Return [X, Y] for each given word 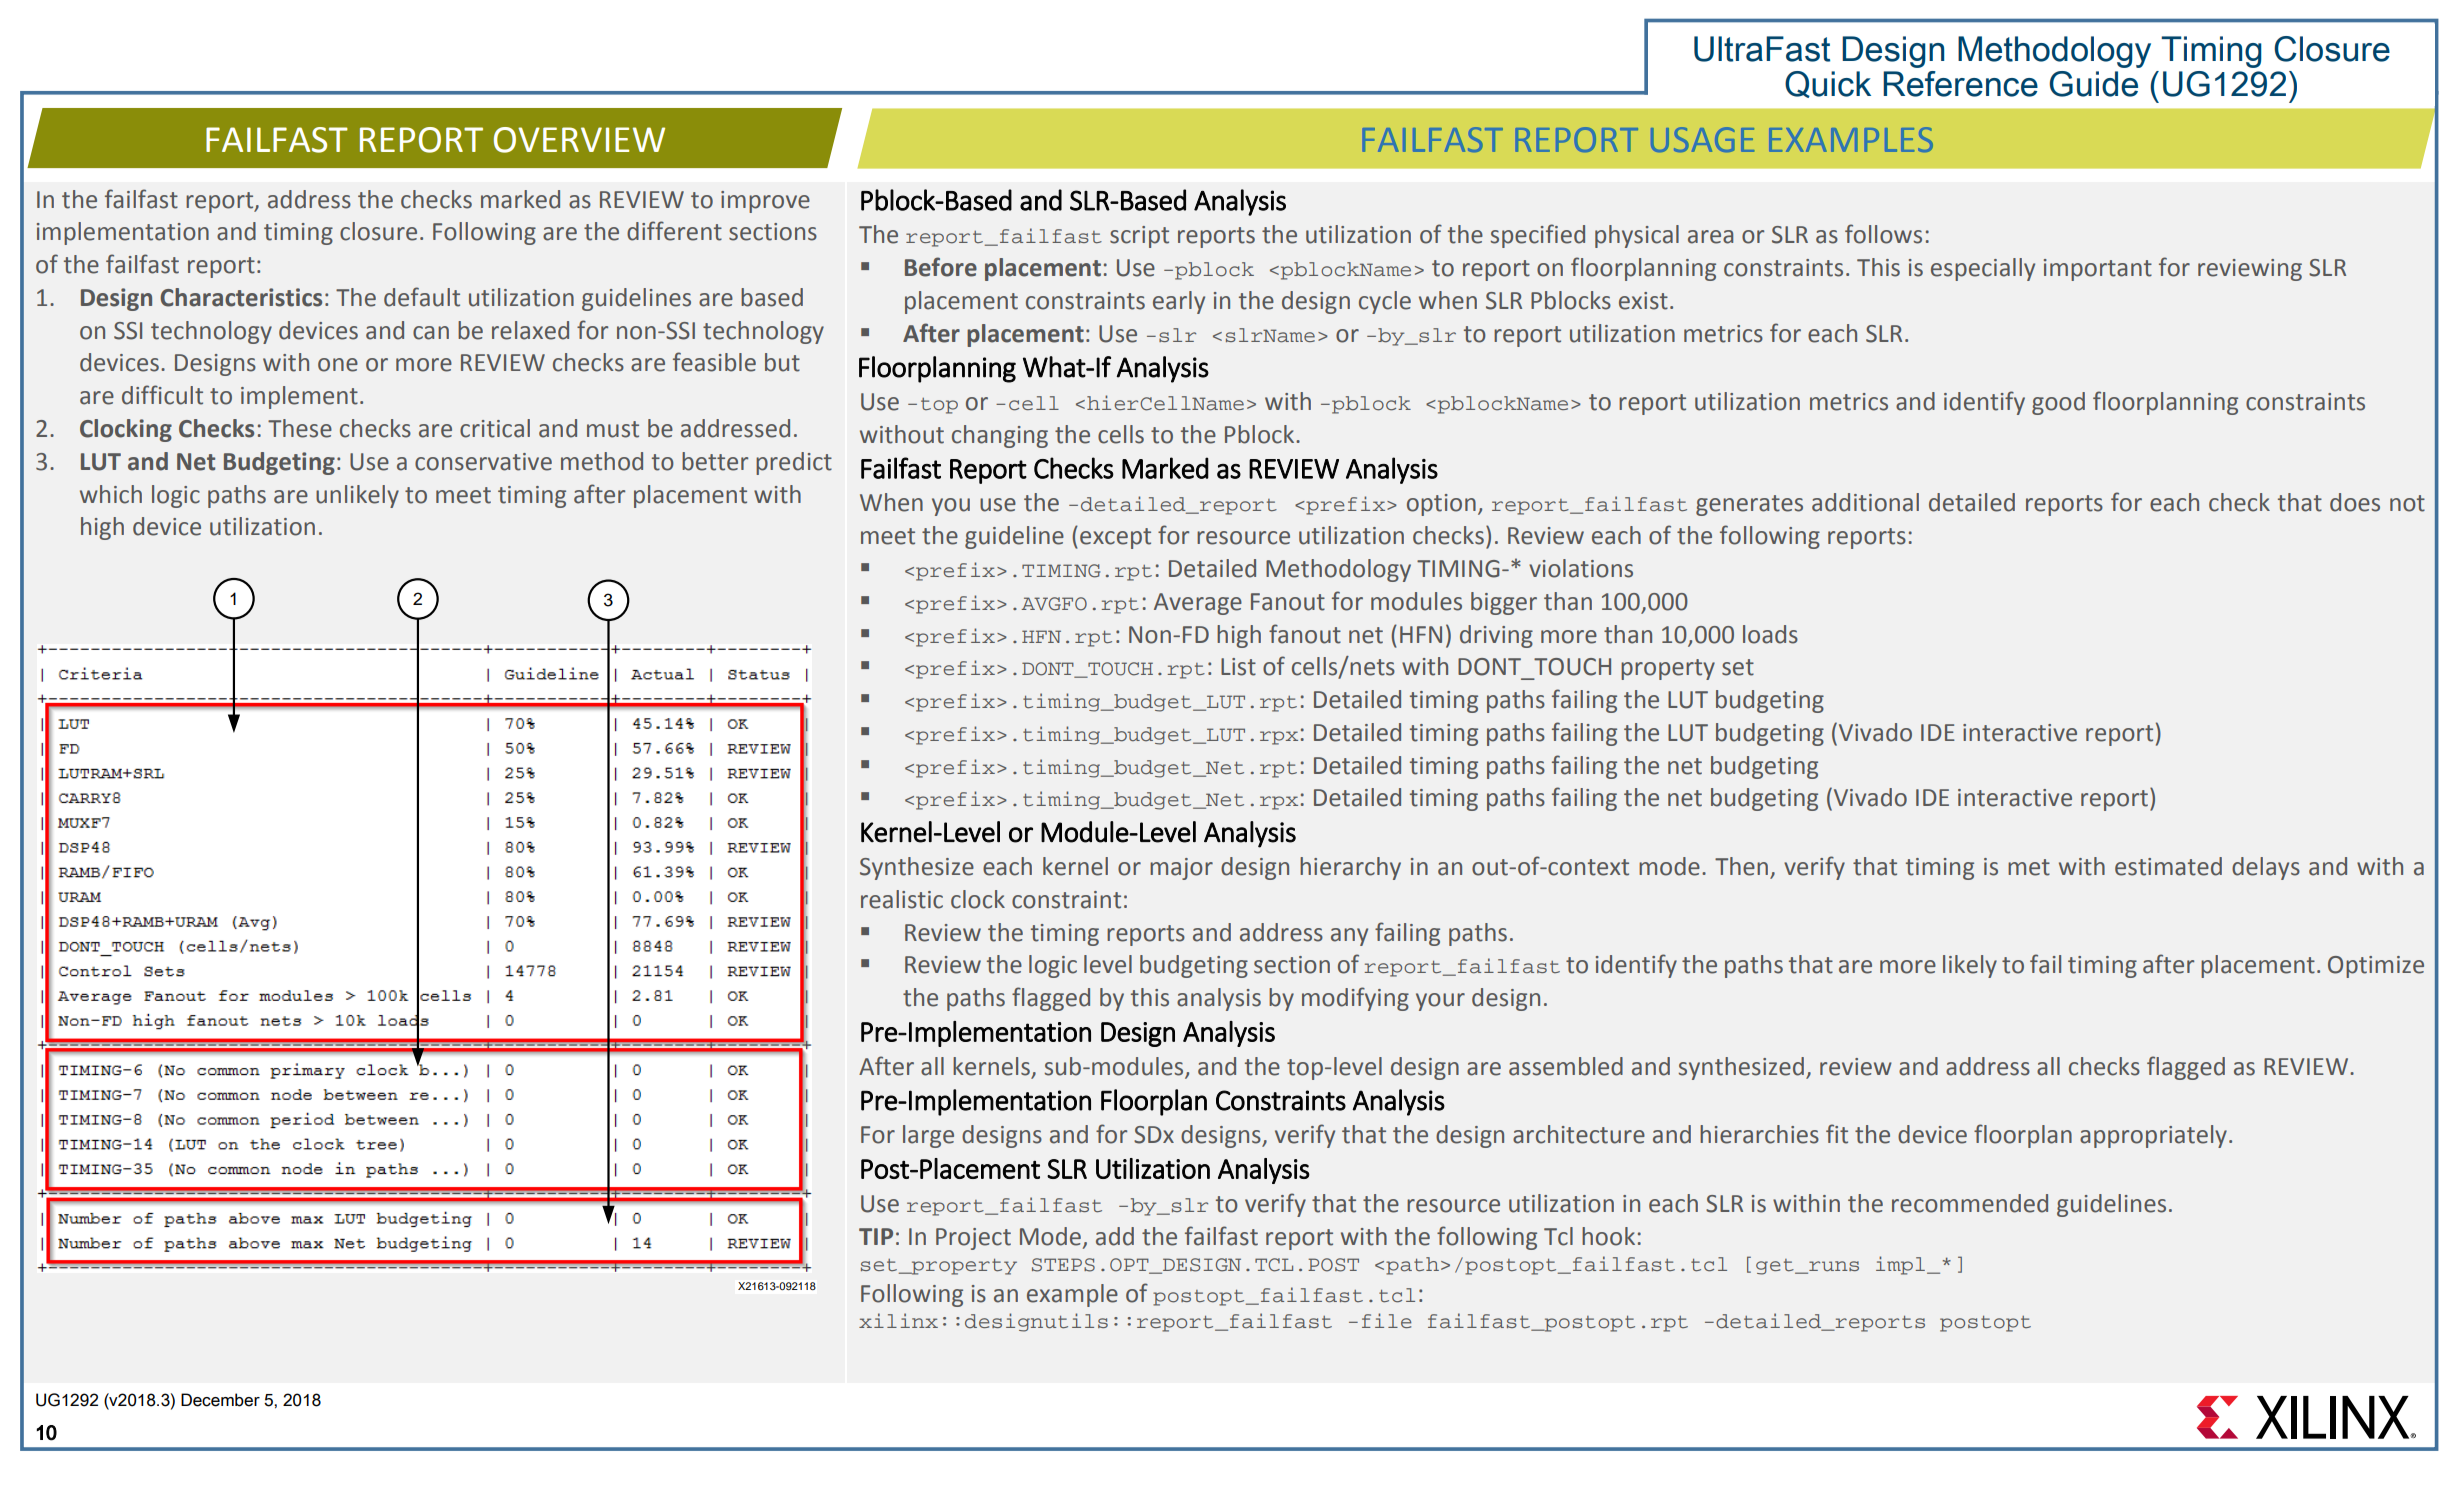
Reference [1960, 84]
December [220, 1400]
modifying [1355, 999]
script [1139, 237]
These [300, 428]
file [1386, 1320]
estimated [2168, 866]
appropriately [2153, 1136]
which [111, 494]
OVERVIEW [579, 140]
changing [1000, 436]
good [2058, 403]
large [928, 1136]
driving [1496, 636]
